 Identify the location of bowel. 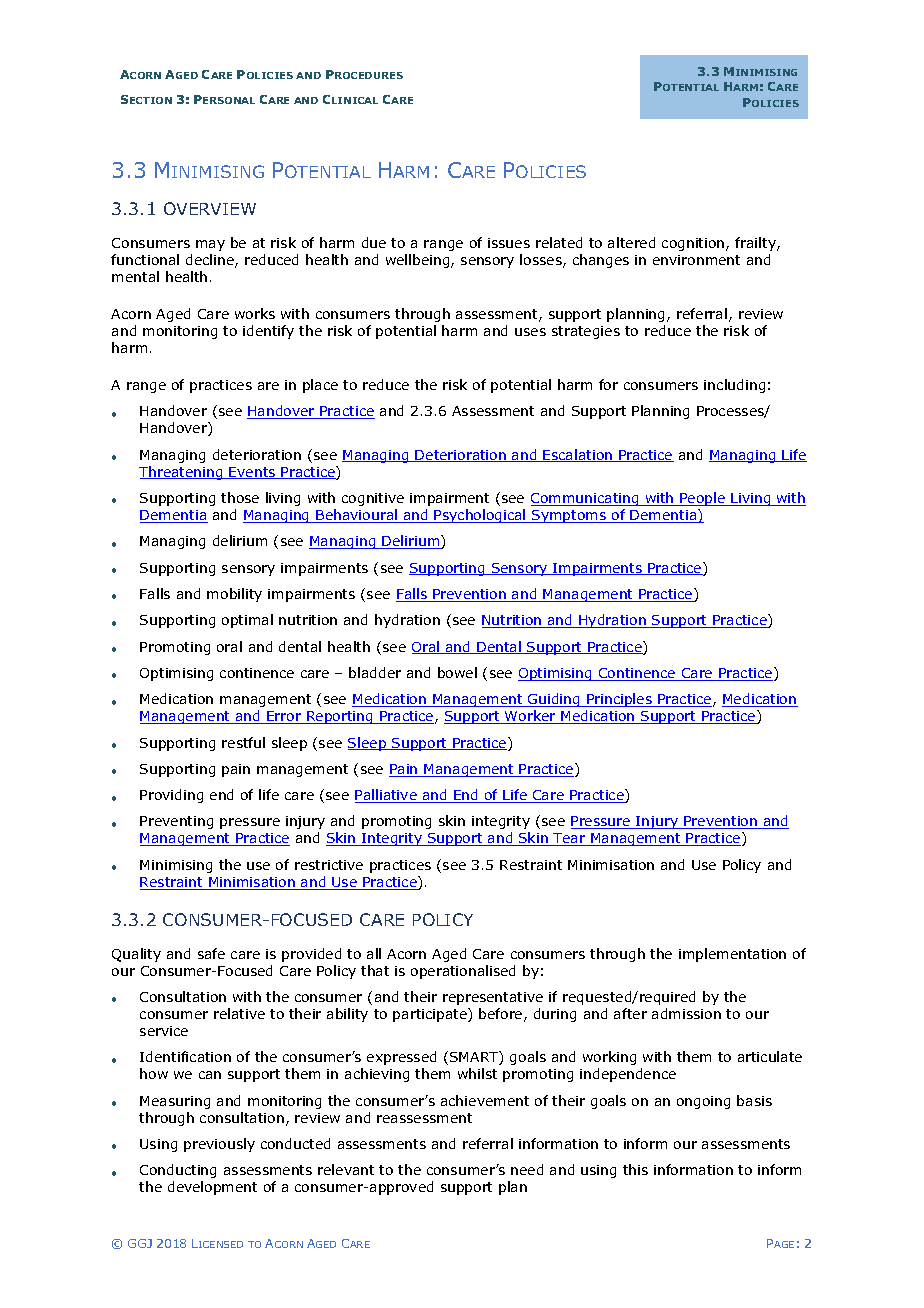
(457, 672).
